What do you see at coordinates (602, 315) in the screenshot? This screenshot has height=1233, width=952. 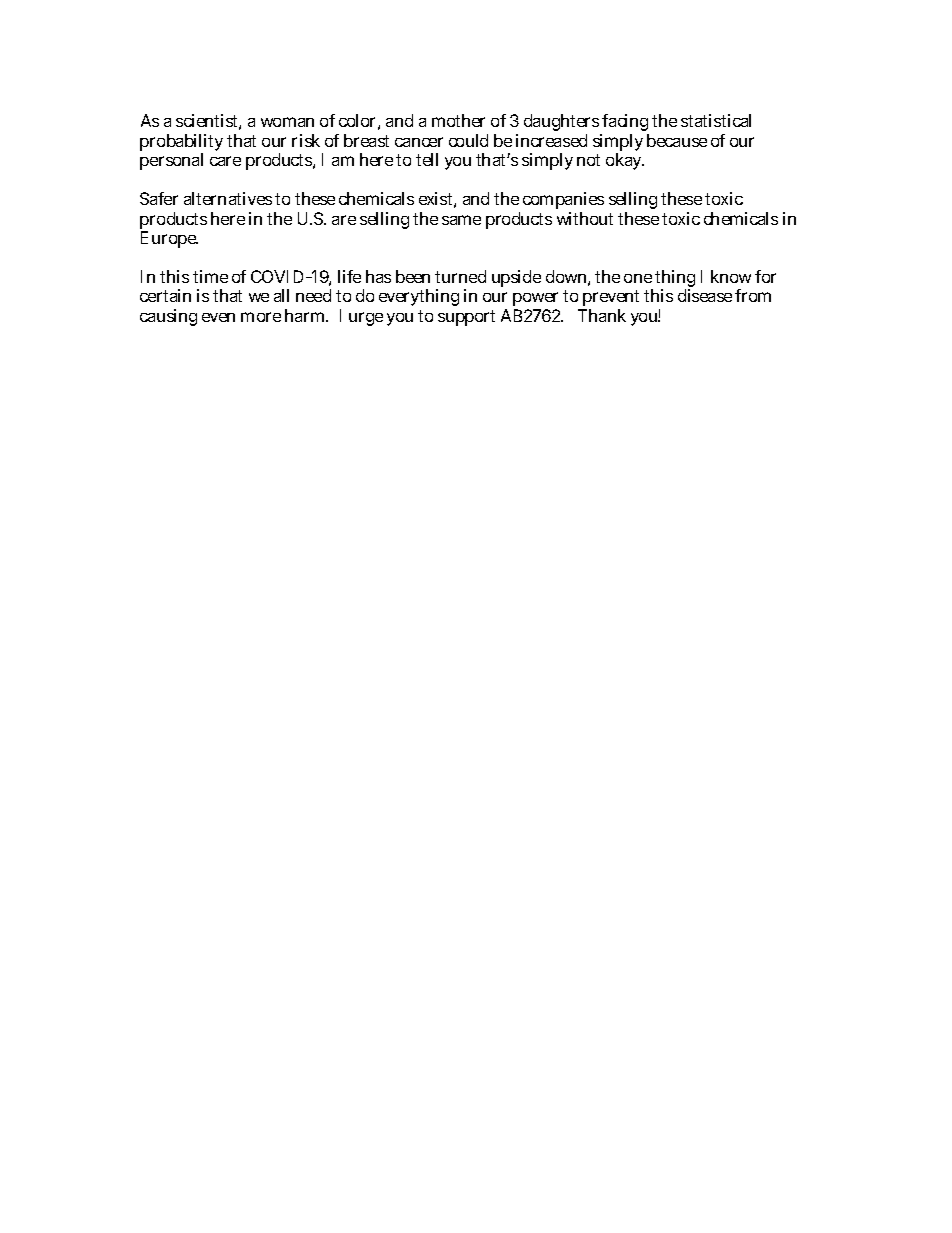 I see `Thank` at bounding box center [602, 315].
